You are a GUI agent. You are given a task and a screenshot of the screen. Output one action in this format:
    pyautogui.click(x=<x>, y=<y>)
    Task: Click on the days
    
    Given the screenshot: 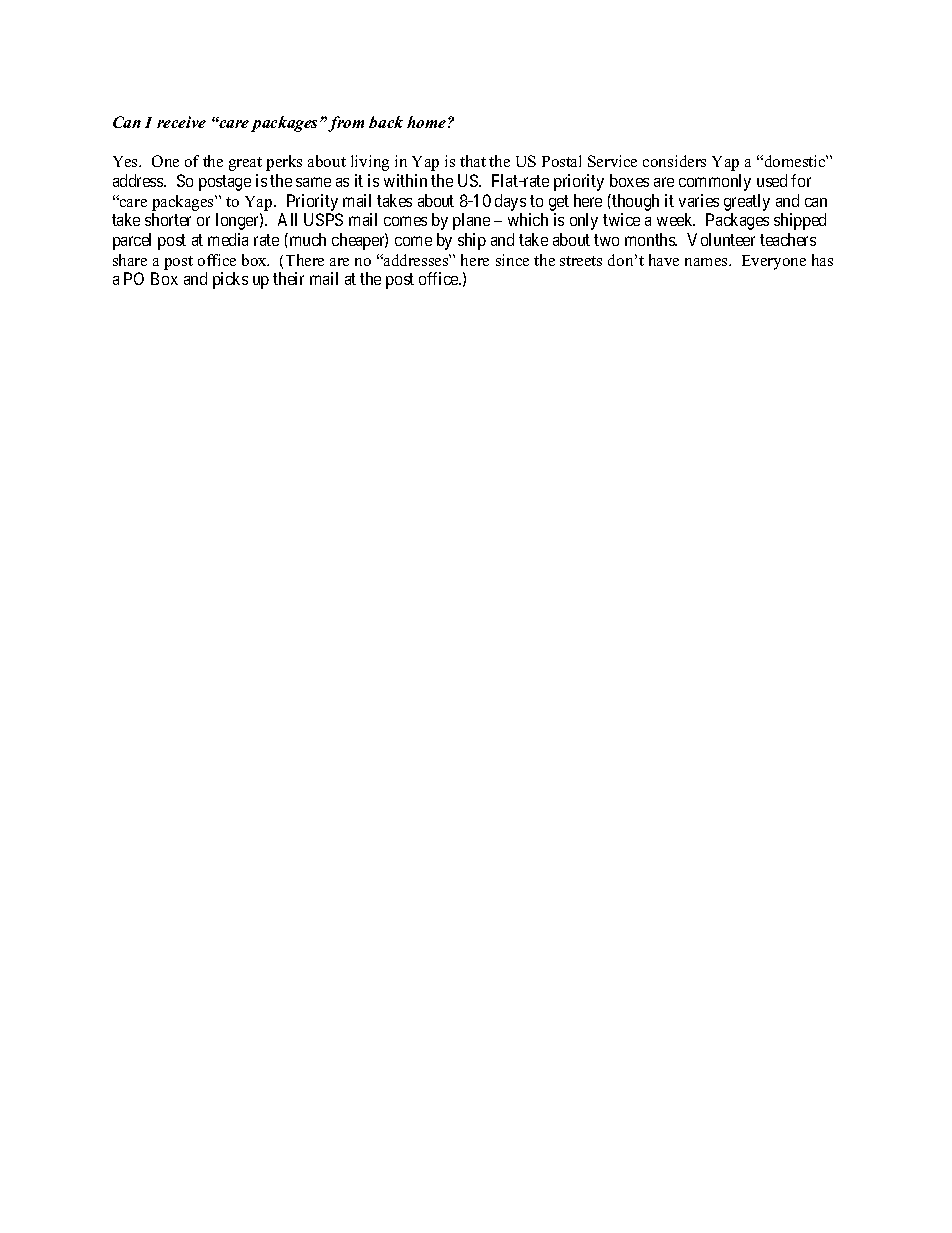 What is the action you would take?
    pyautogui.click(x=510, y=202)
